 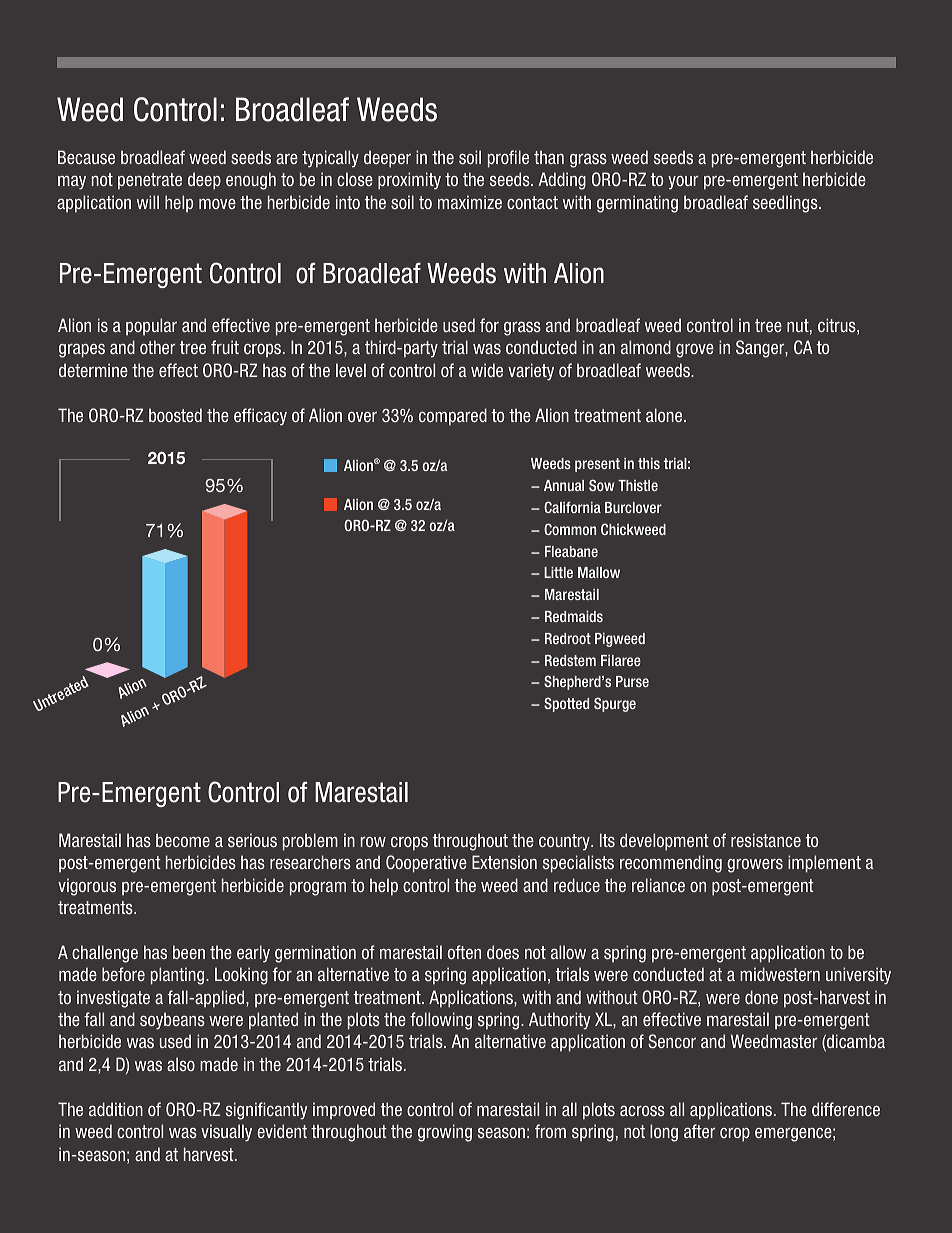 I want to click on wide, so click(x=487, y=370).
